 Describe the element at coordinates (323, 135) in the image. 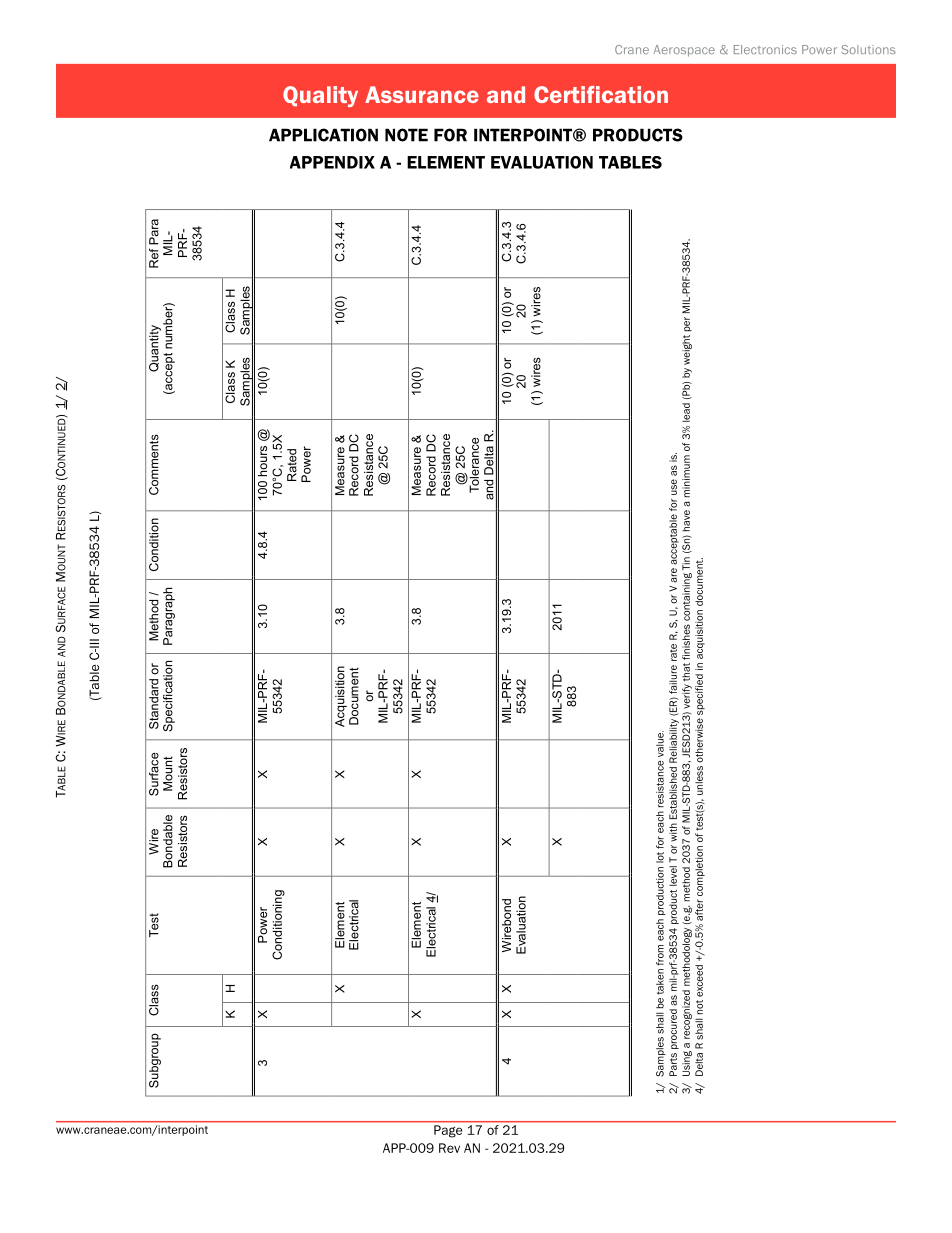

I see `Application` at that location.
